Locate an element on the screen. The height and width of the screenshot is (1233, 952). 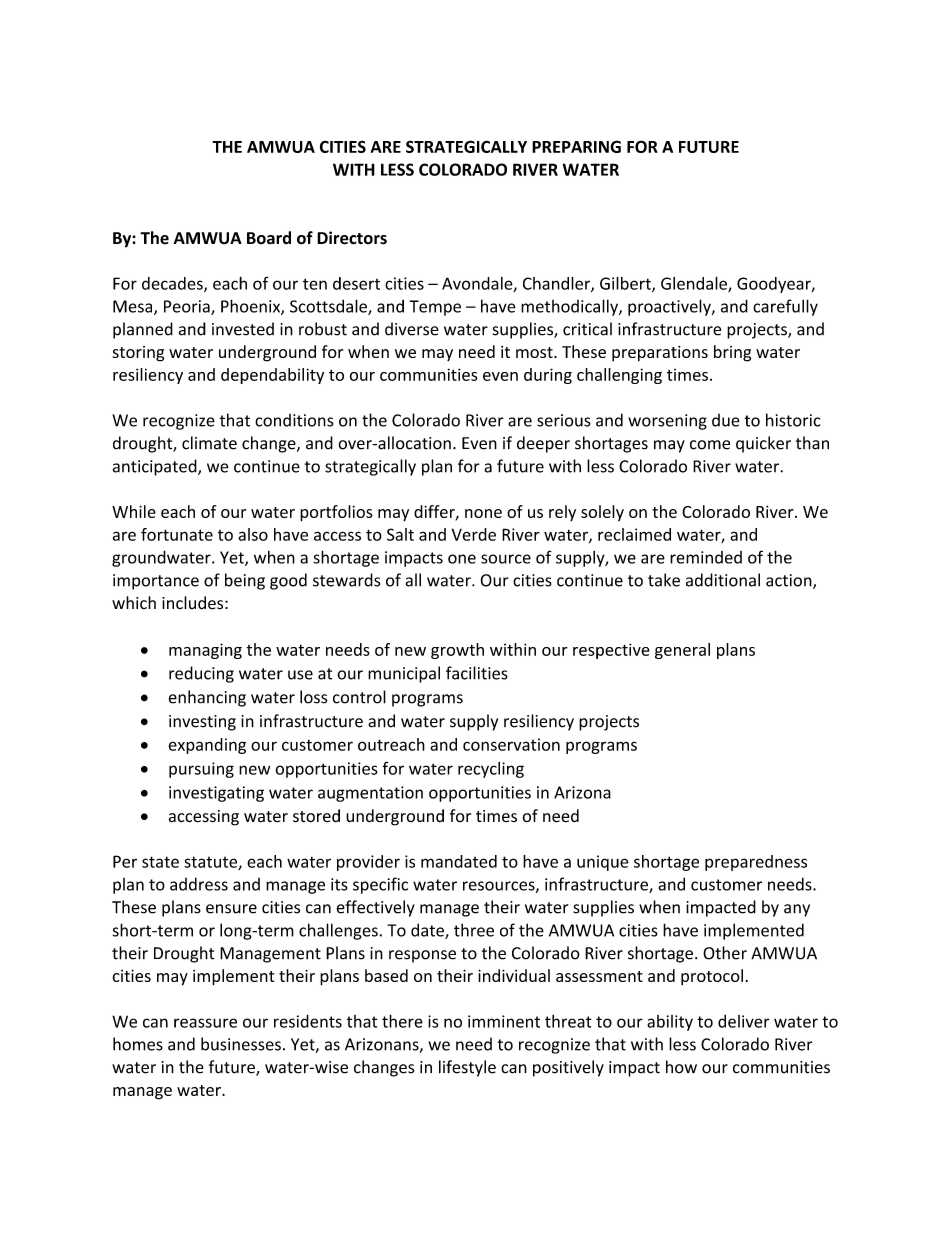
Glendale is located at coordinates (695, 284).
